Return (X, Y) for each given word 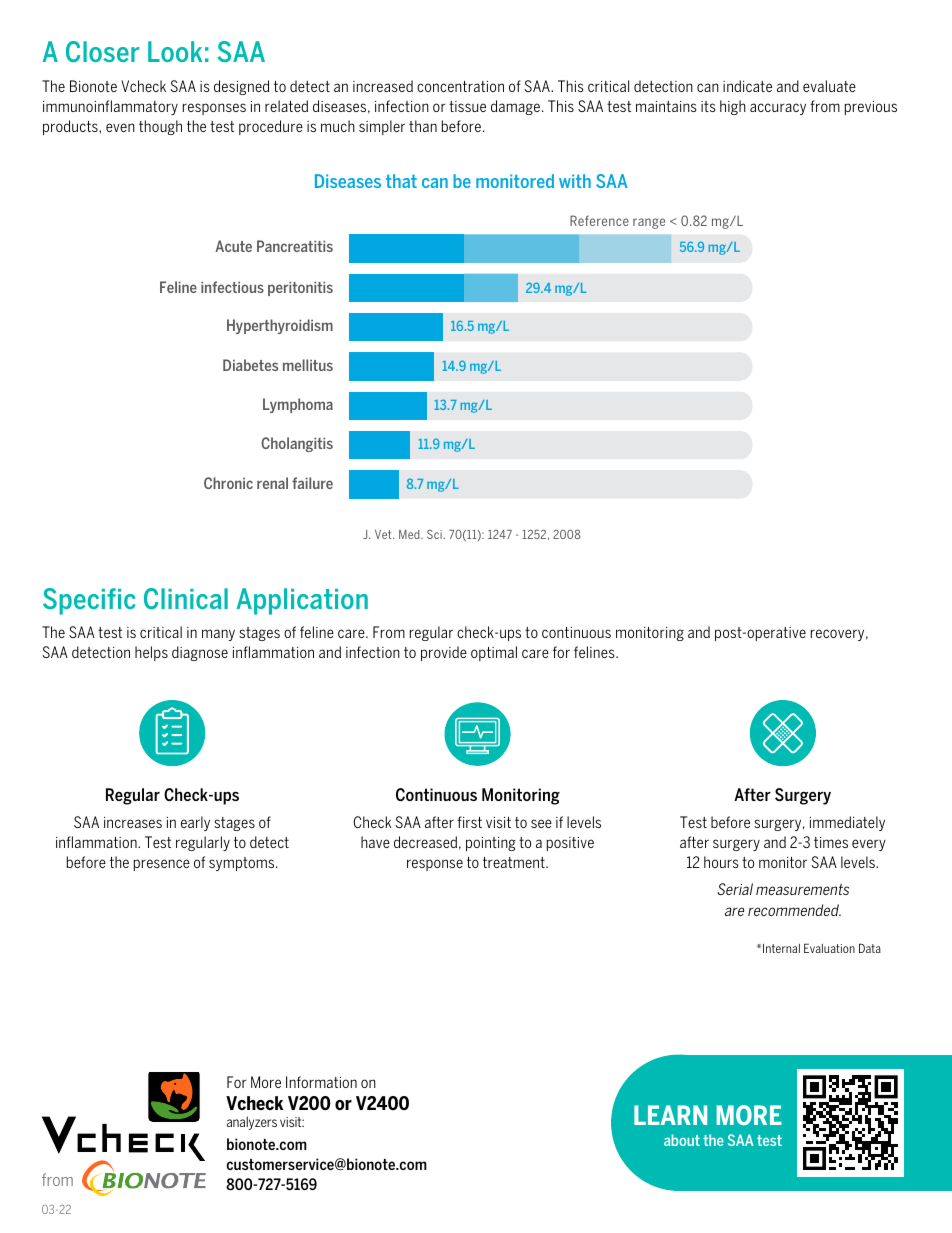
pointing (491, 844)
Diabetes (250, 365)
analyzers (252, 1123)
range (649, 223)
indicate (747, 86)
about (682, 1140)
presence (162, 865)
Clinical (186, 598)
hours (721, 862)
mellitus (308, 365)
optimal (494, 653)
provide (444, 653)
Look (175, 51)
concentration (460, 86)
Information (321, 1082)
